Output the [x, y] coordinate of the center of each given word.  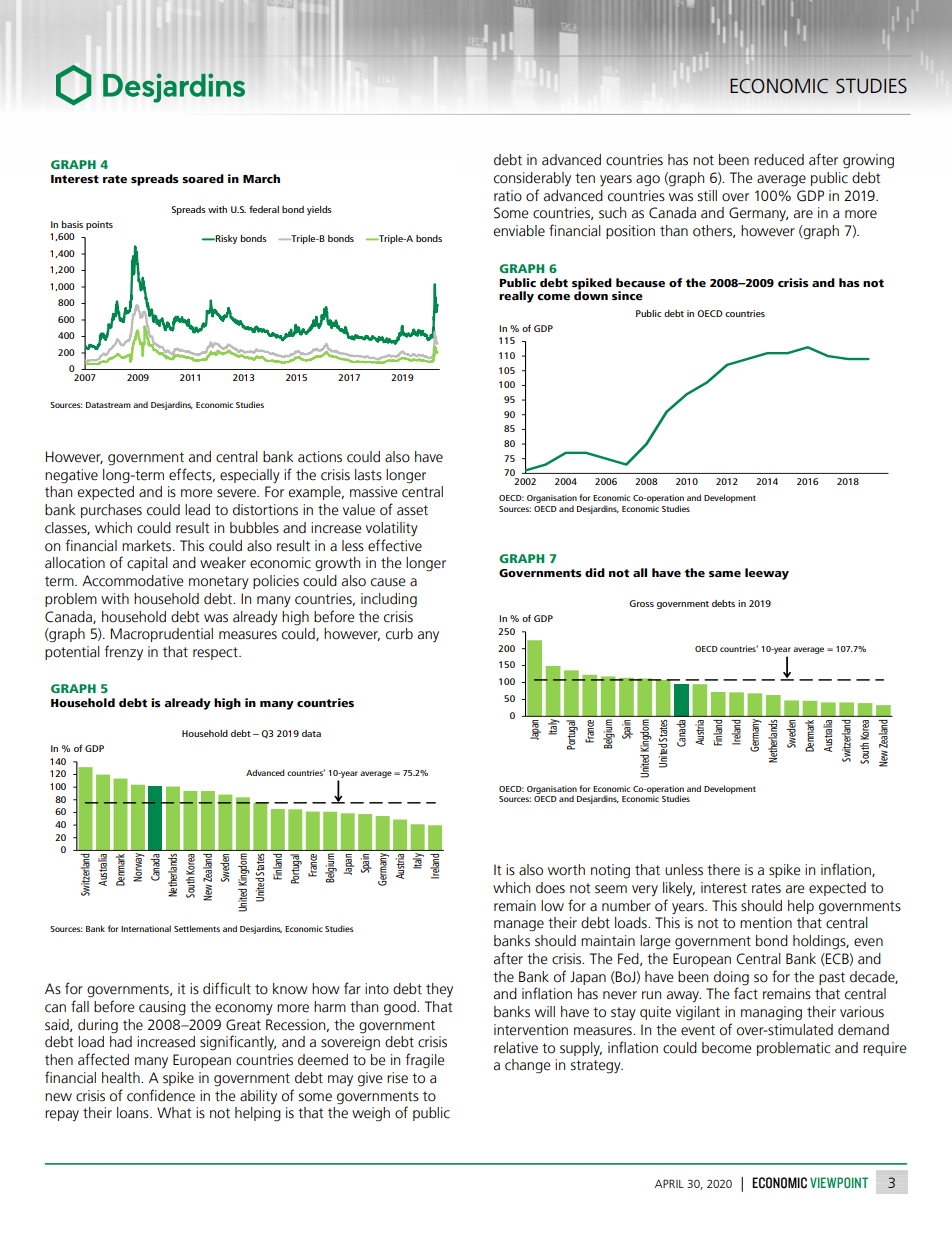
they [439, 990]
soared [203, 178]
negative [71, 476]
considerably [532, 179]
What [174, 1113]
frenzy [123, 652]
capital [147, 564]
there [723, 870]
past [832, 978]
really [516, 297]
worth [566, 870]
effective [395, 545]
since [627, 295]
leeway [767, 574]
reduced [779, 160]
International [146, 928]
